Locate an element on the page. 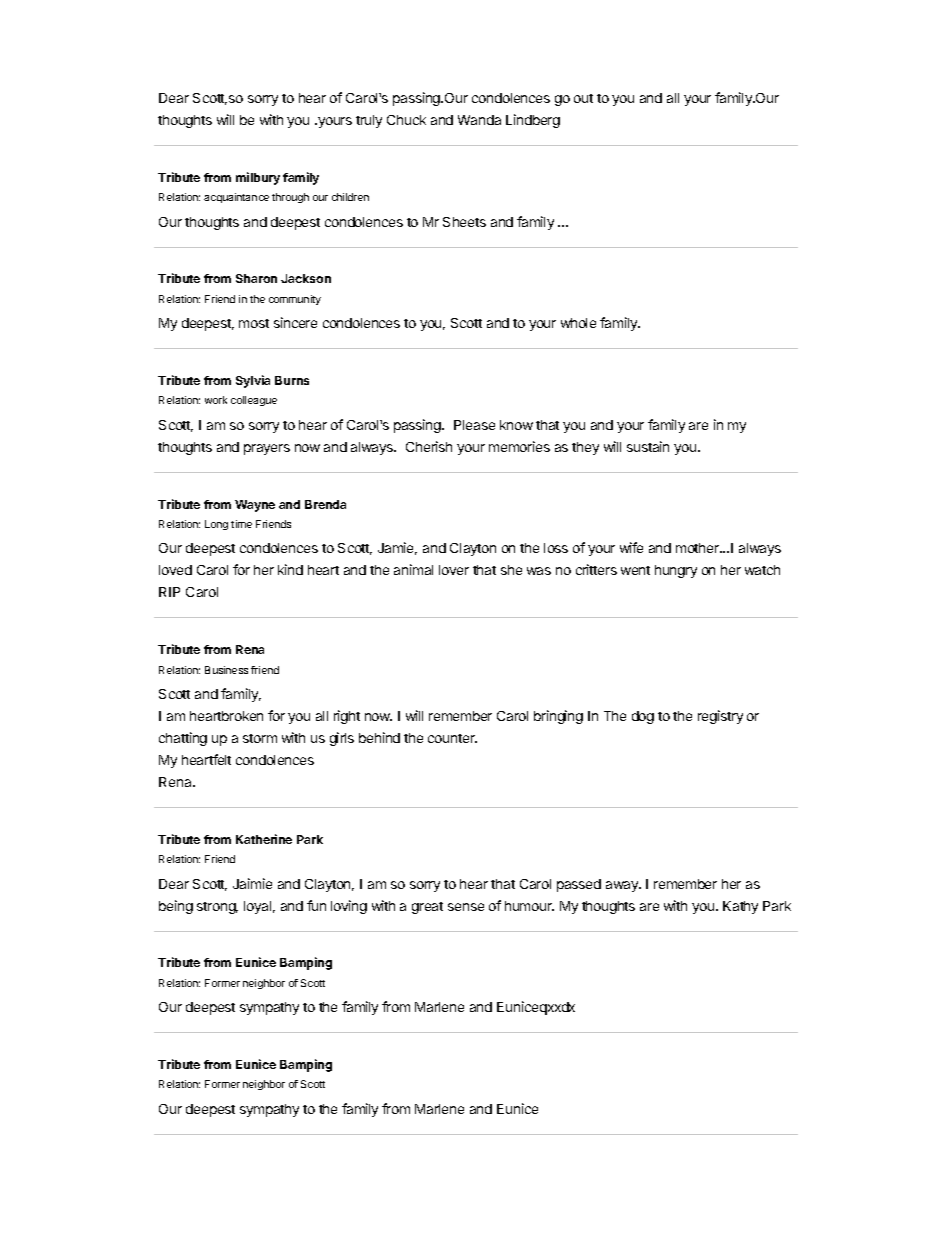 This document has width=952, height=1233. registry is located at coordinates (720, 717).
